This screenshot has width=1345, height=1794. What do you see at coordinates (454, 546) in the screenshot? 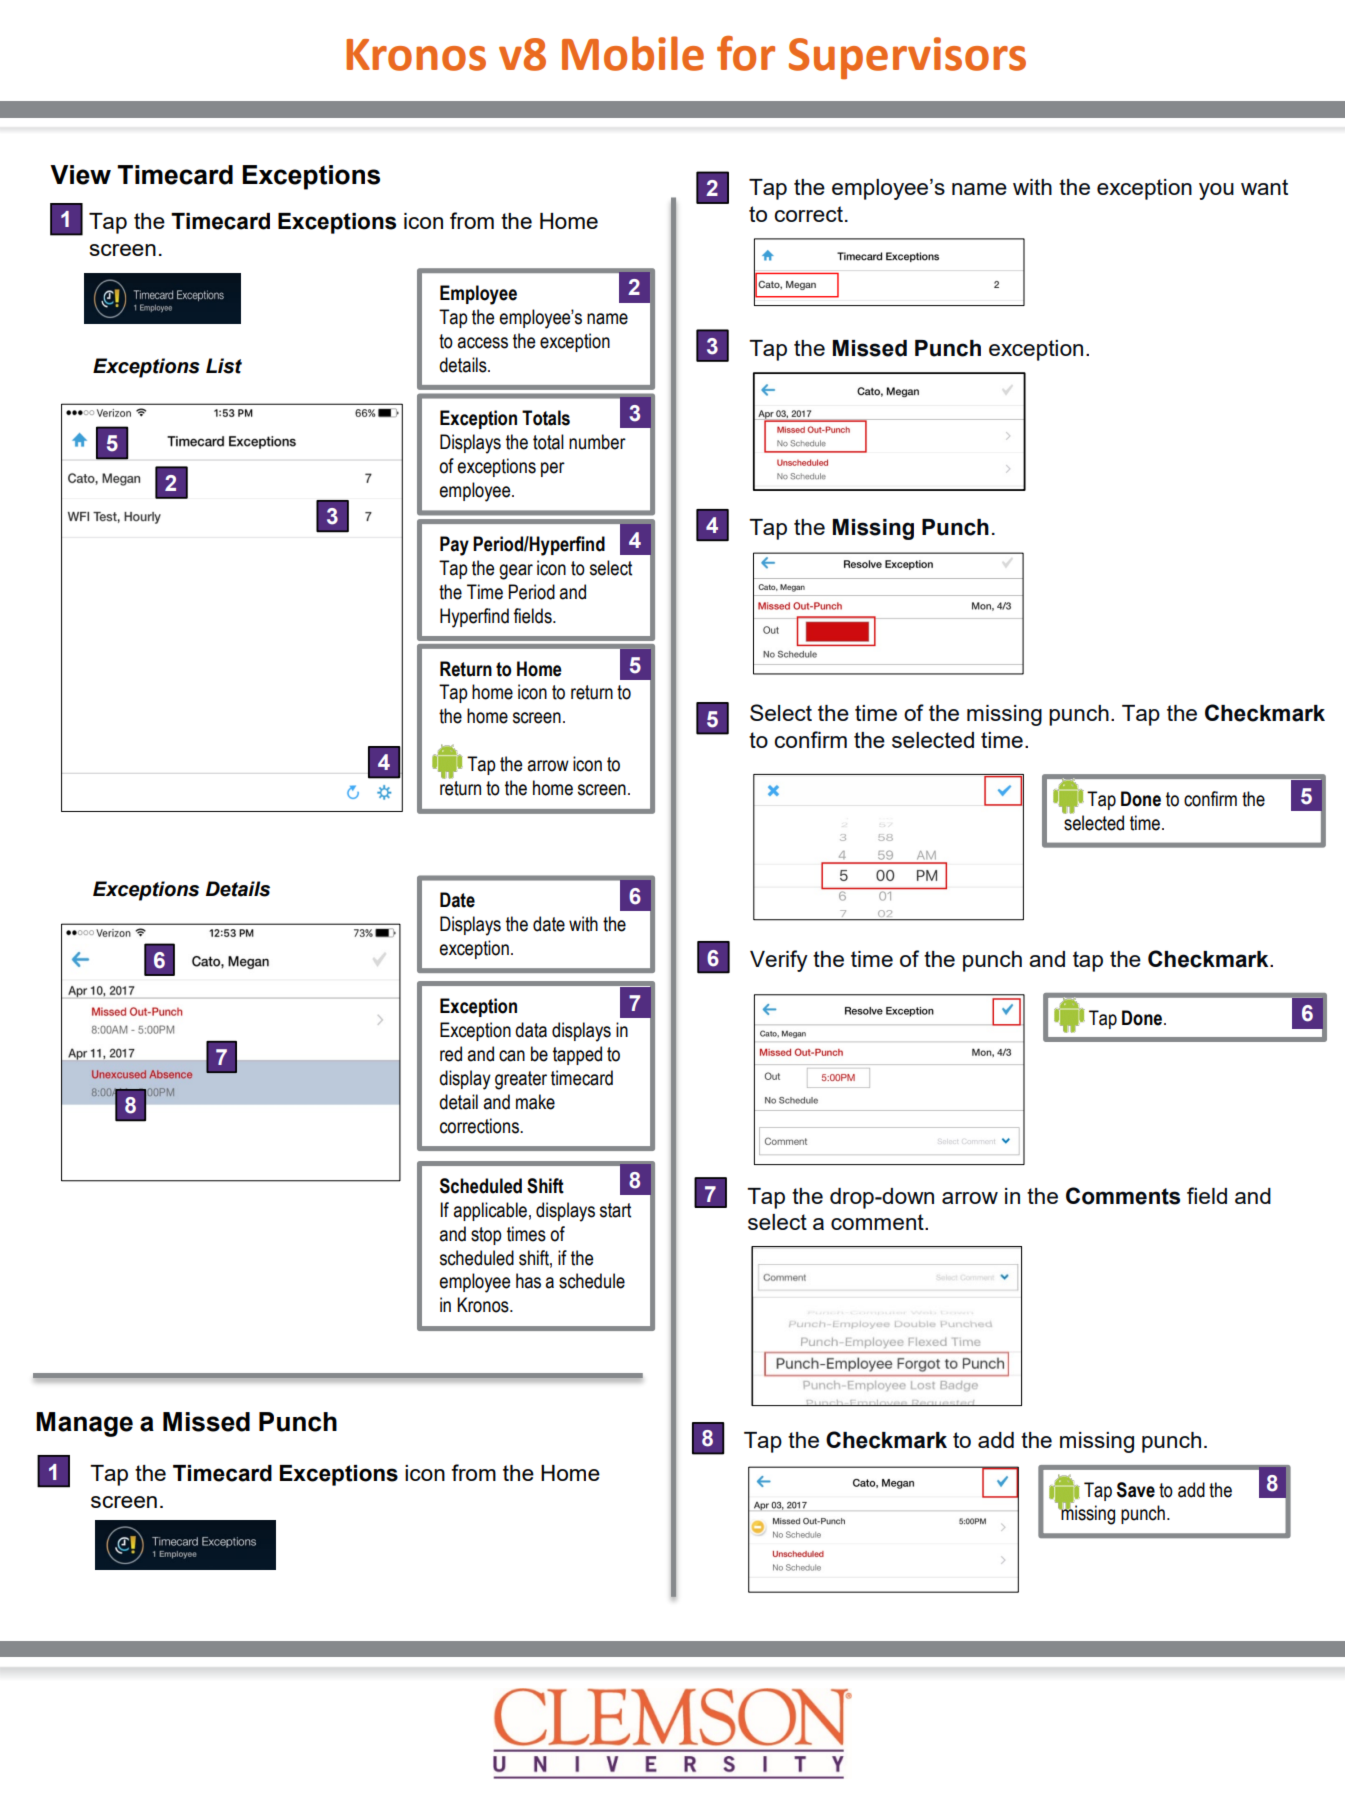
I see `Pay` at bounding box center [454, 546].
